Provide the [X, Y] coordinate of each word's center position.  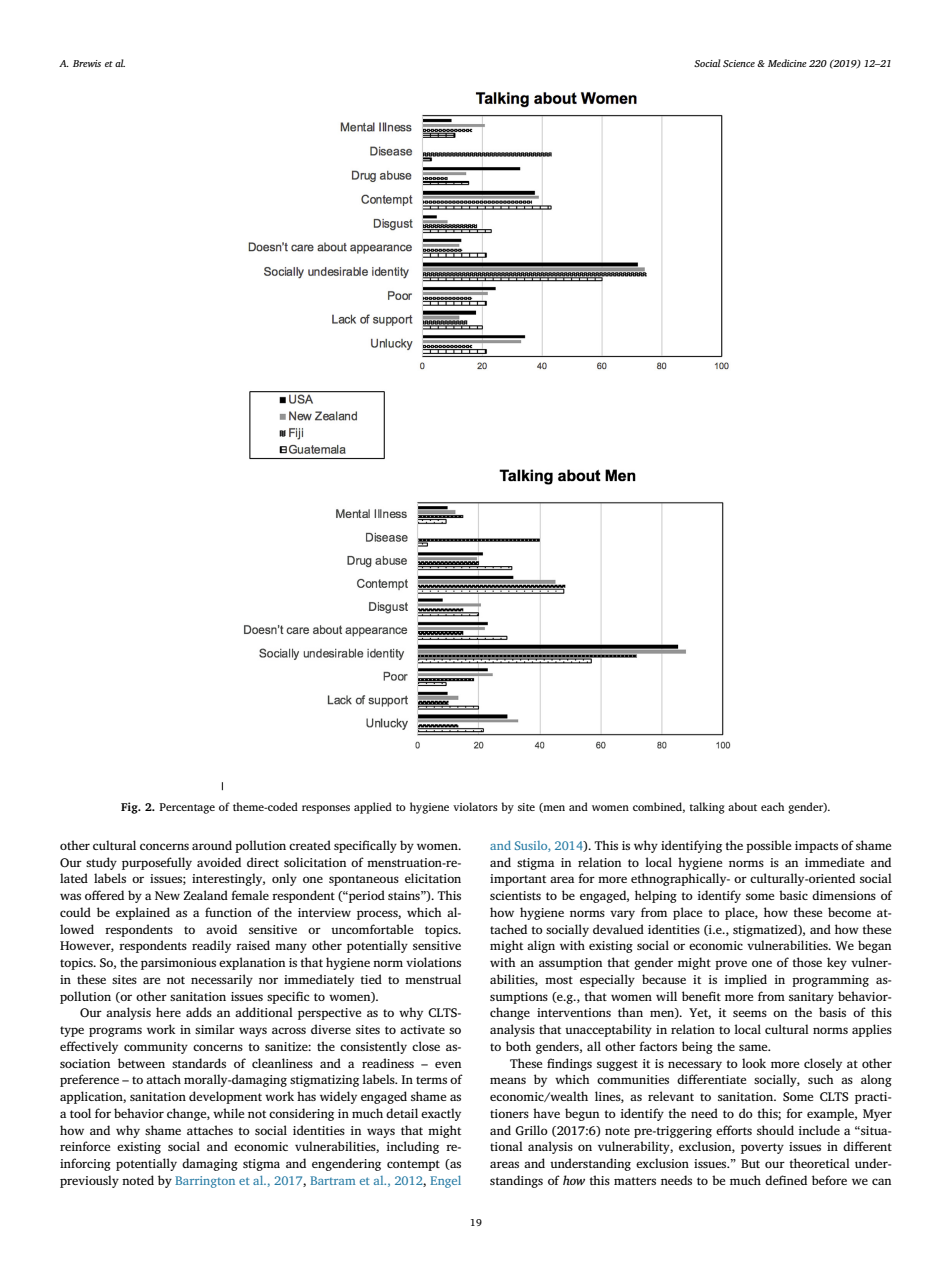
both [518, 1046]
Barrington [205, 1182]
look [754, 1063]
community [156, 1048]
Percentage [187, 808]
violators [475, 806]
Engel [445, 1182]
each [772, 806]
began [874, 946]
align [541, 946]
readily [211, 946]
